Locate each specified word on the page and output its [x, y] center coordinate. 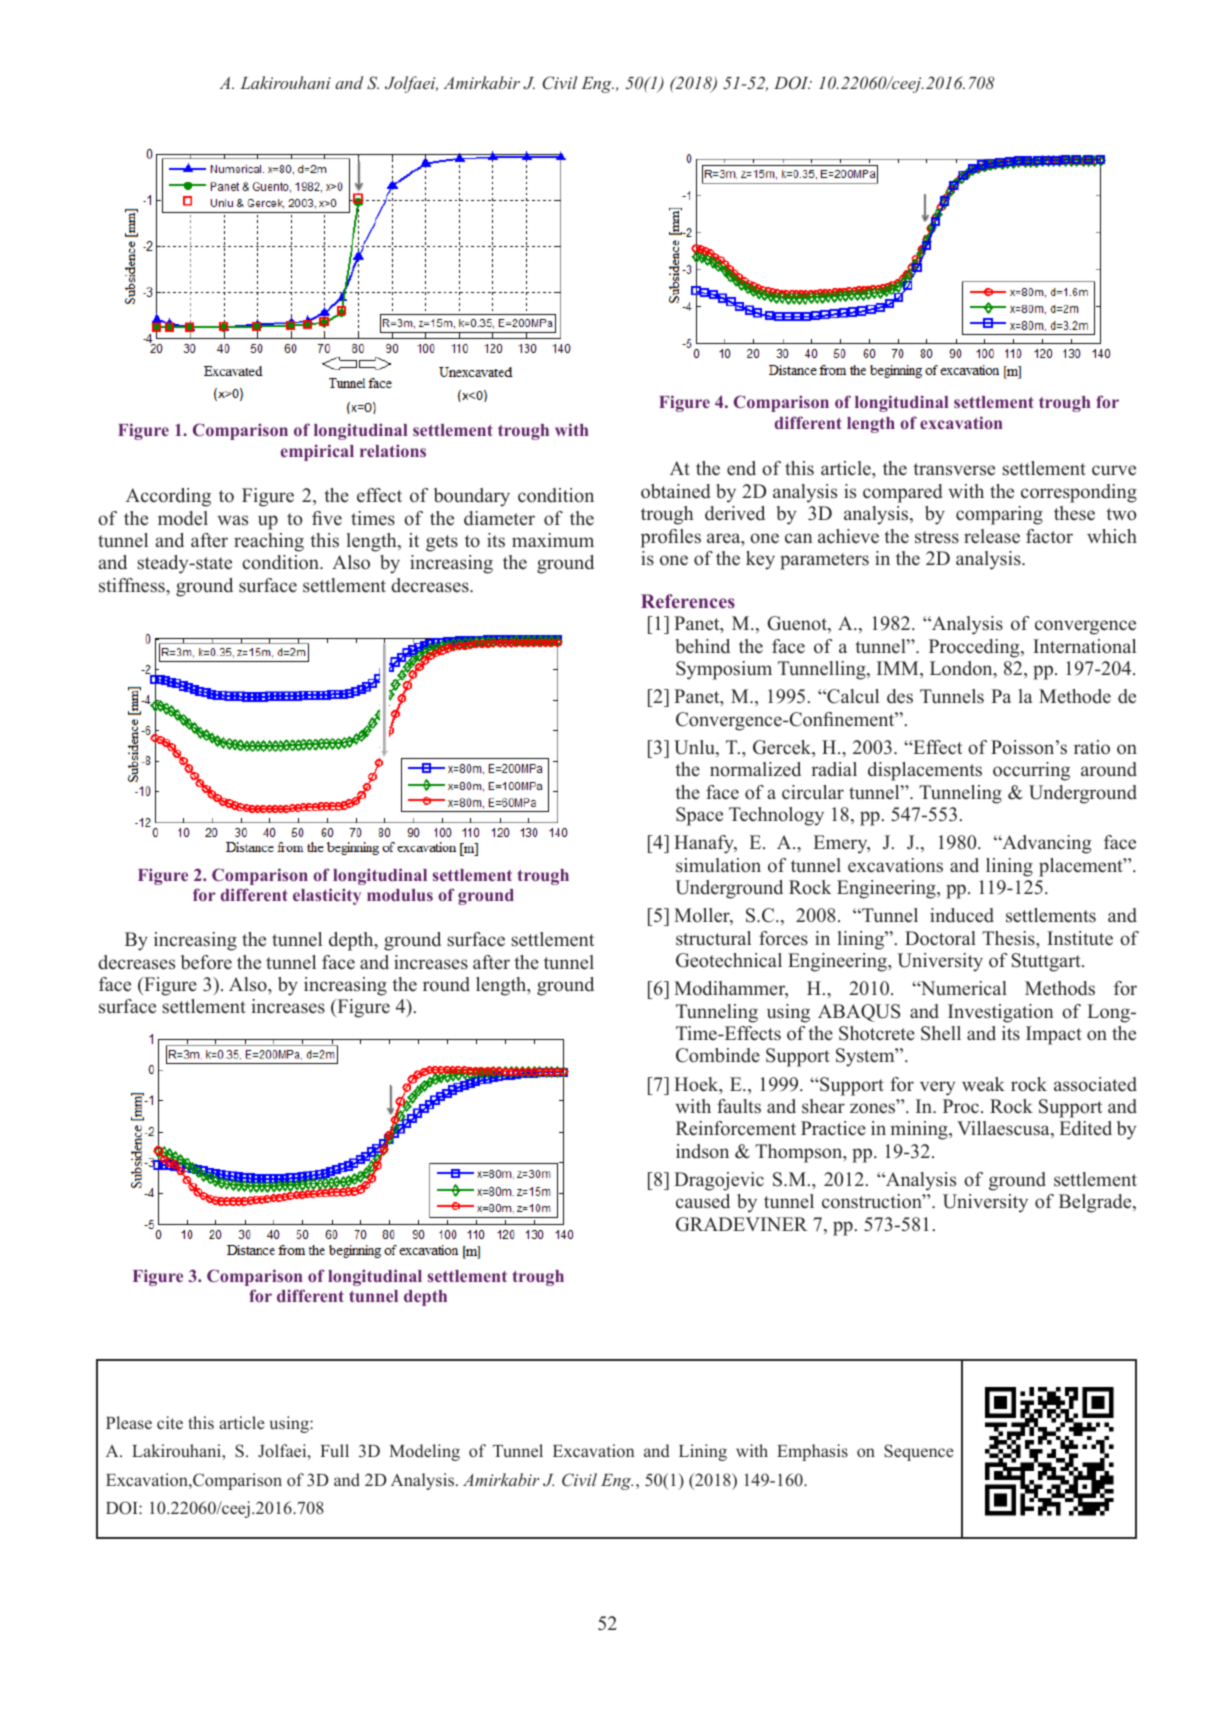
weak [983, 1084]
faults [739, 1106]
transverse [954, 469]
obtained [676, 491]
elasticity [327, 896]
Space [699, 816]
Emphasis [812, 1452]
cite [170, 1422]
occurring [1031, 771]
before [206, 962]
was [232, 520]
